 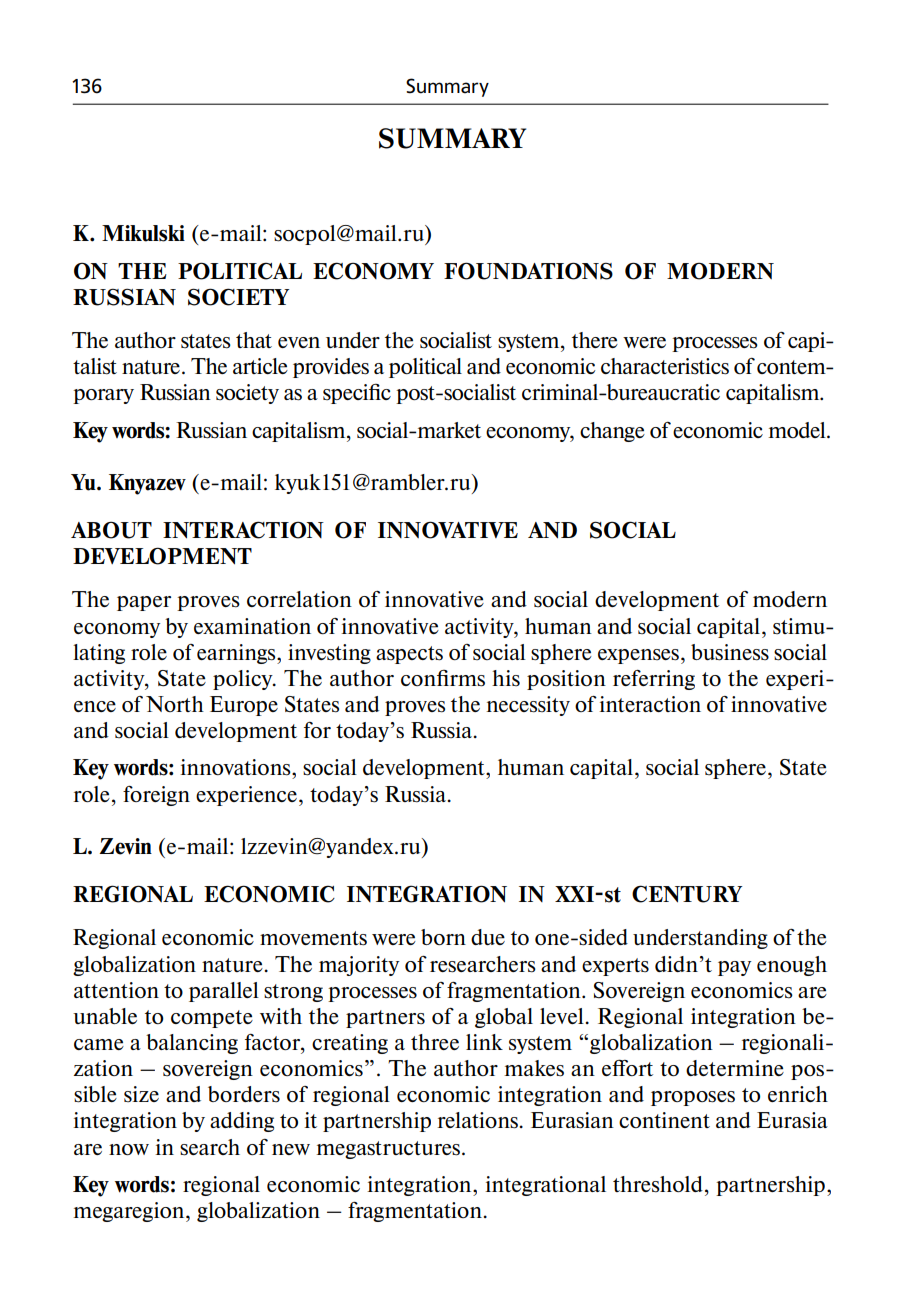 I want to click on born, so click(x=443, y=937).
